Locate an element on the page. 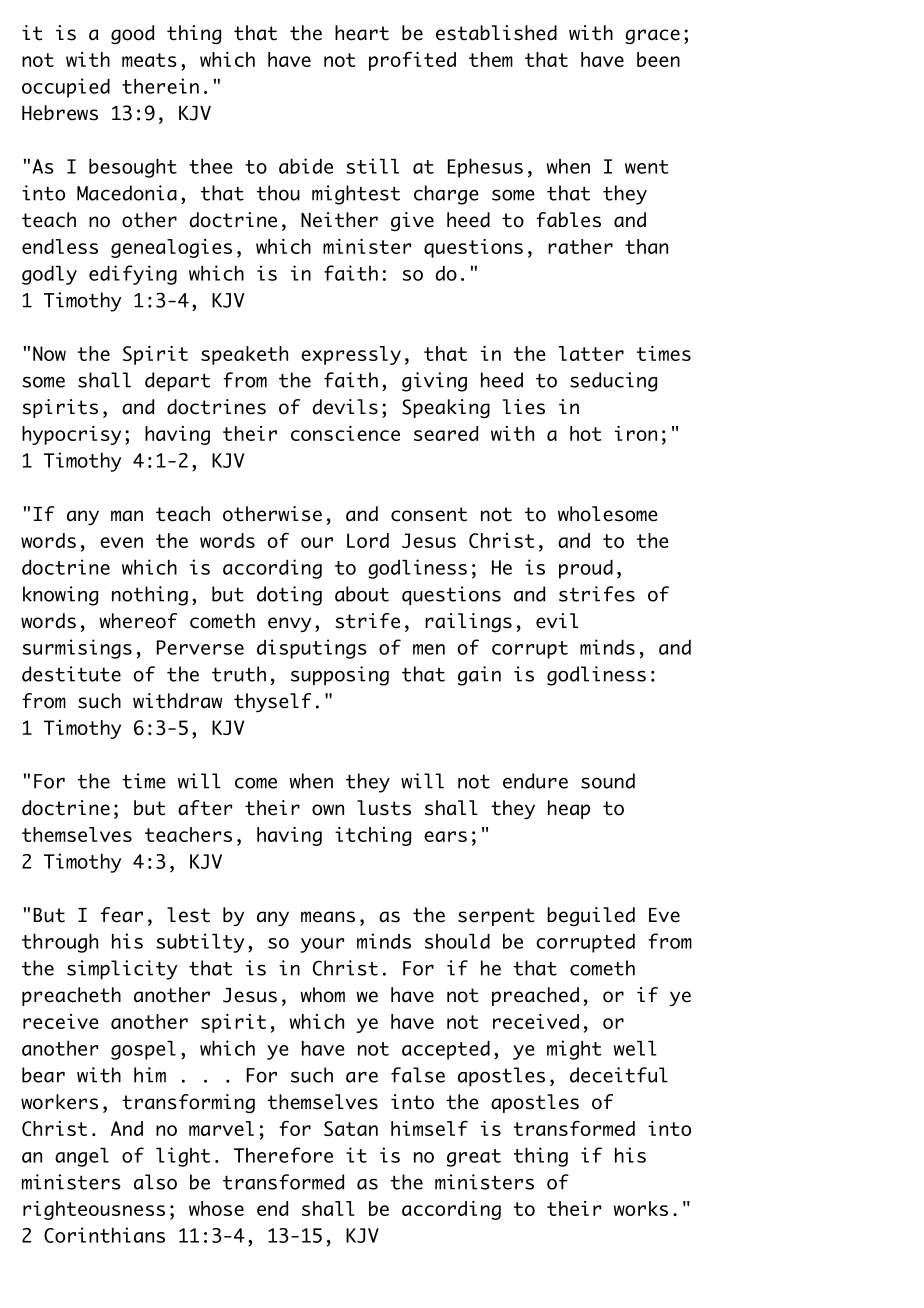 The width and height of the document is (924, 1308). whom is located at coordinates (322, 995).
